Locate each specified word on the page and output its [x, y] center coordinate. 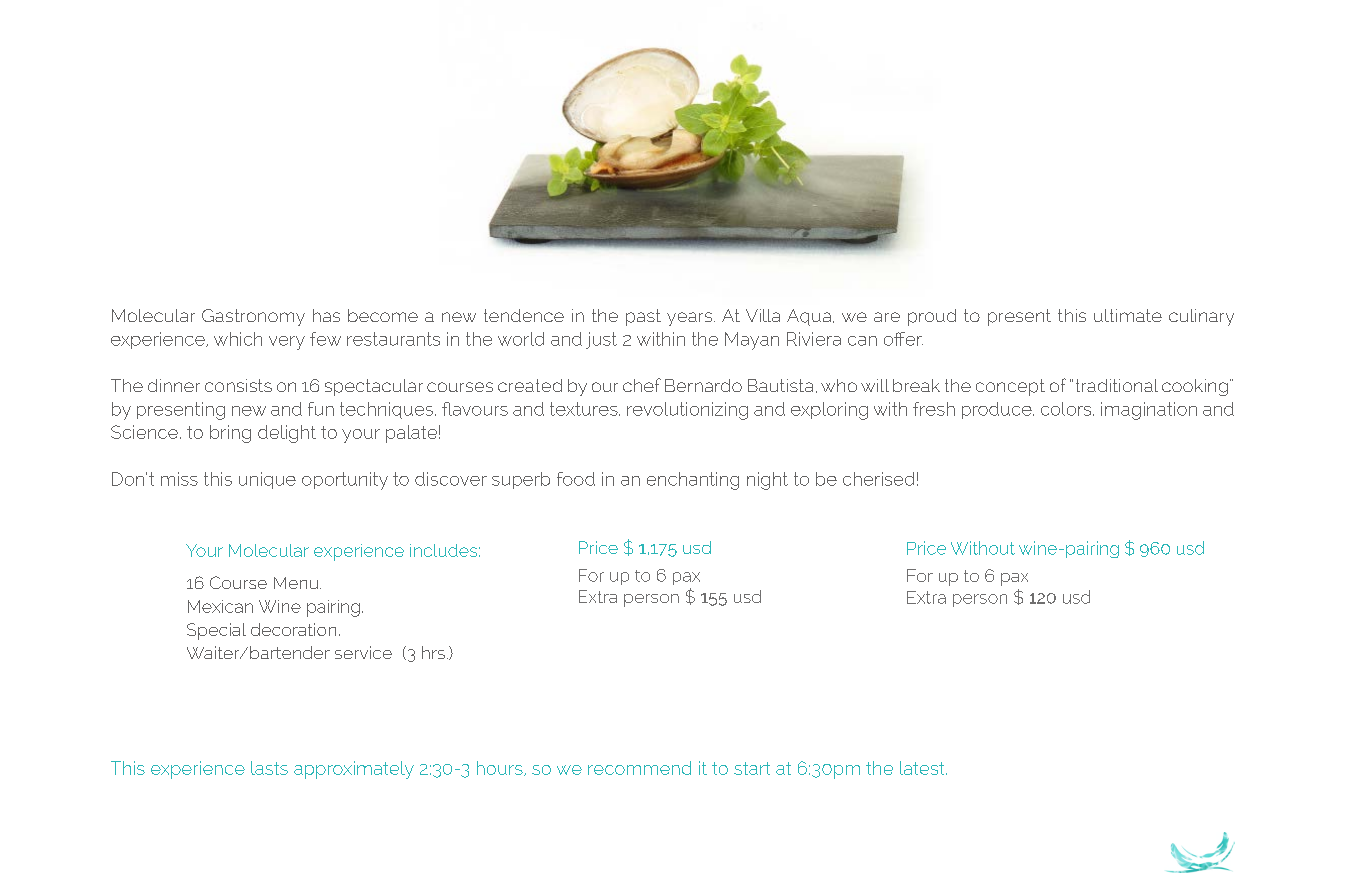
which [238, 339]
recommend [639, 768]
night [767, 481]
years [691, 319]
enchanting [693, 481]
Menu [297, 583]
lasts [269, 768]
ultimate [1128, 315]
